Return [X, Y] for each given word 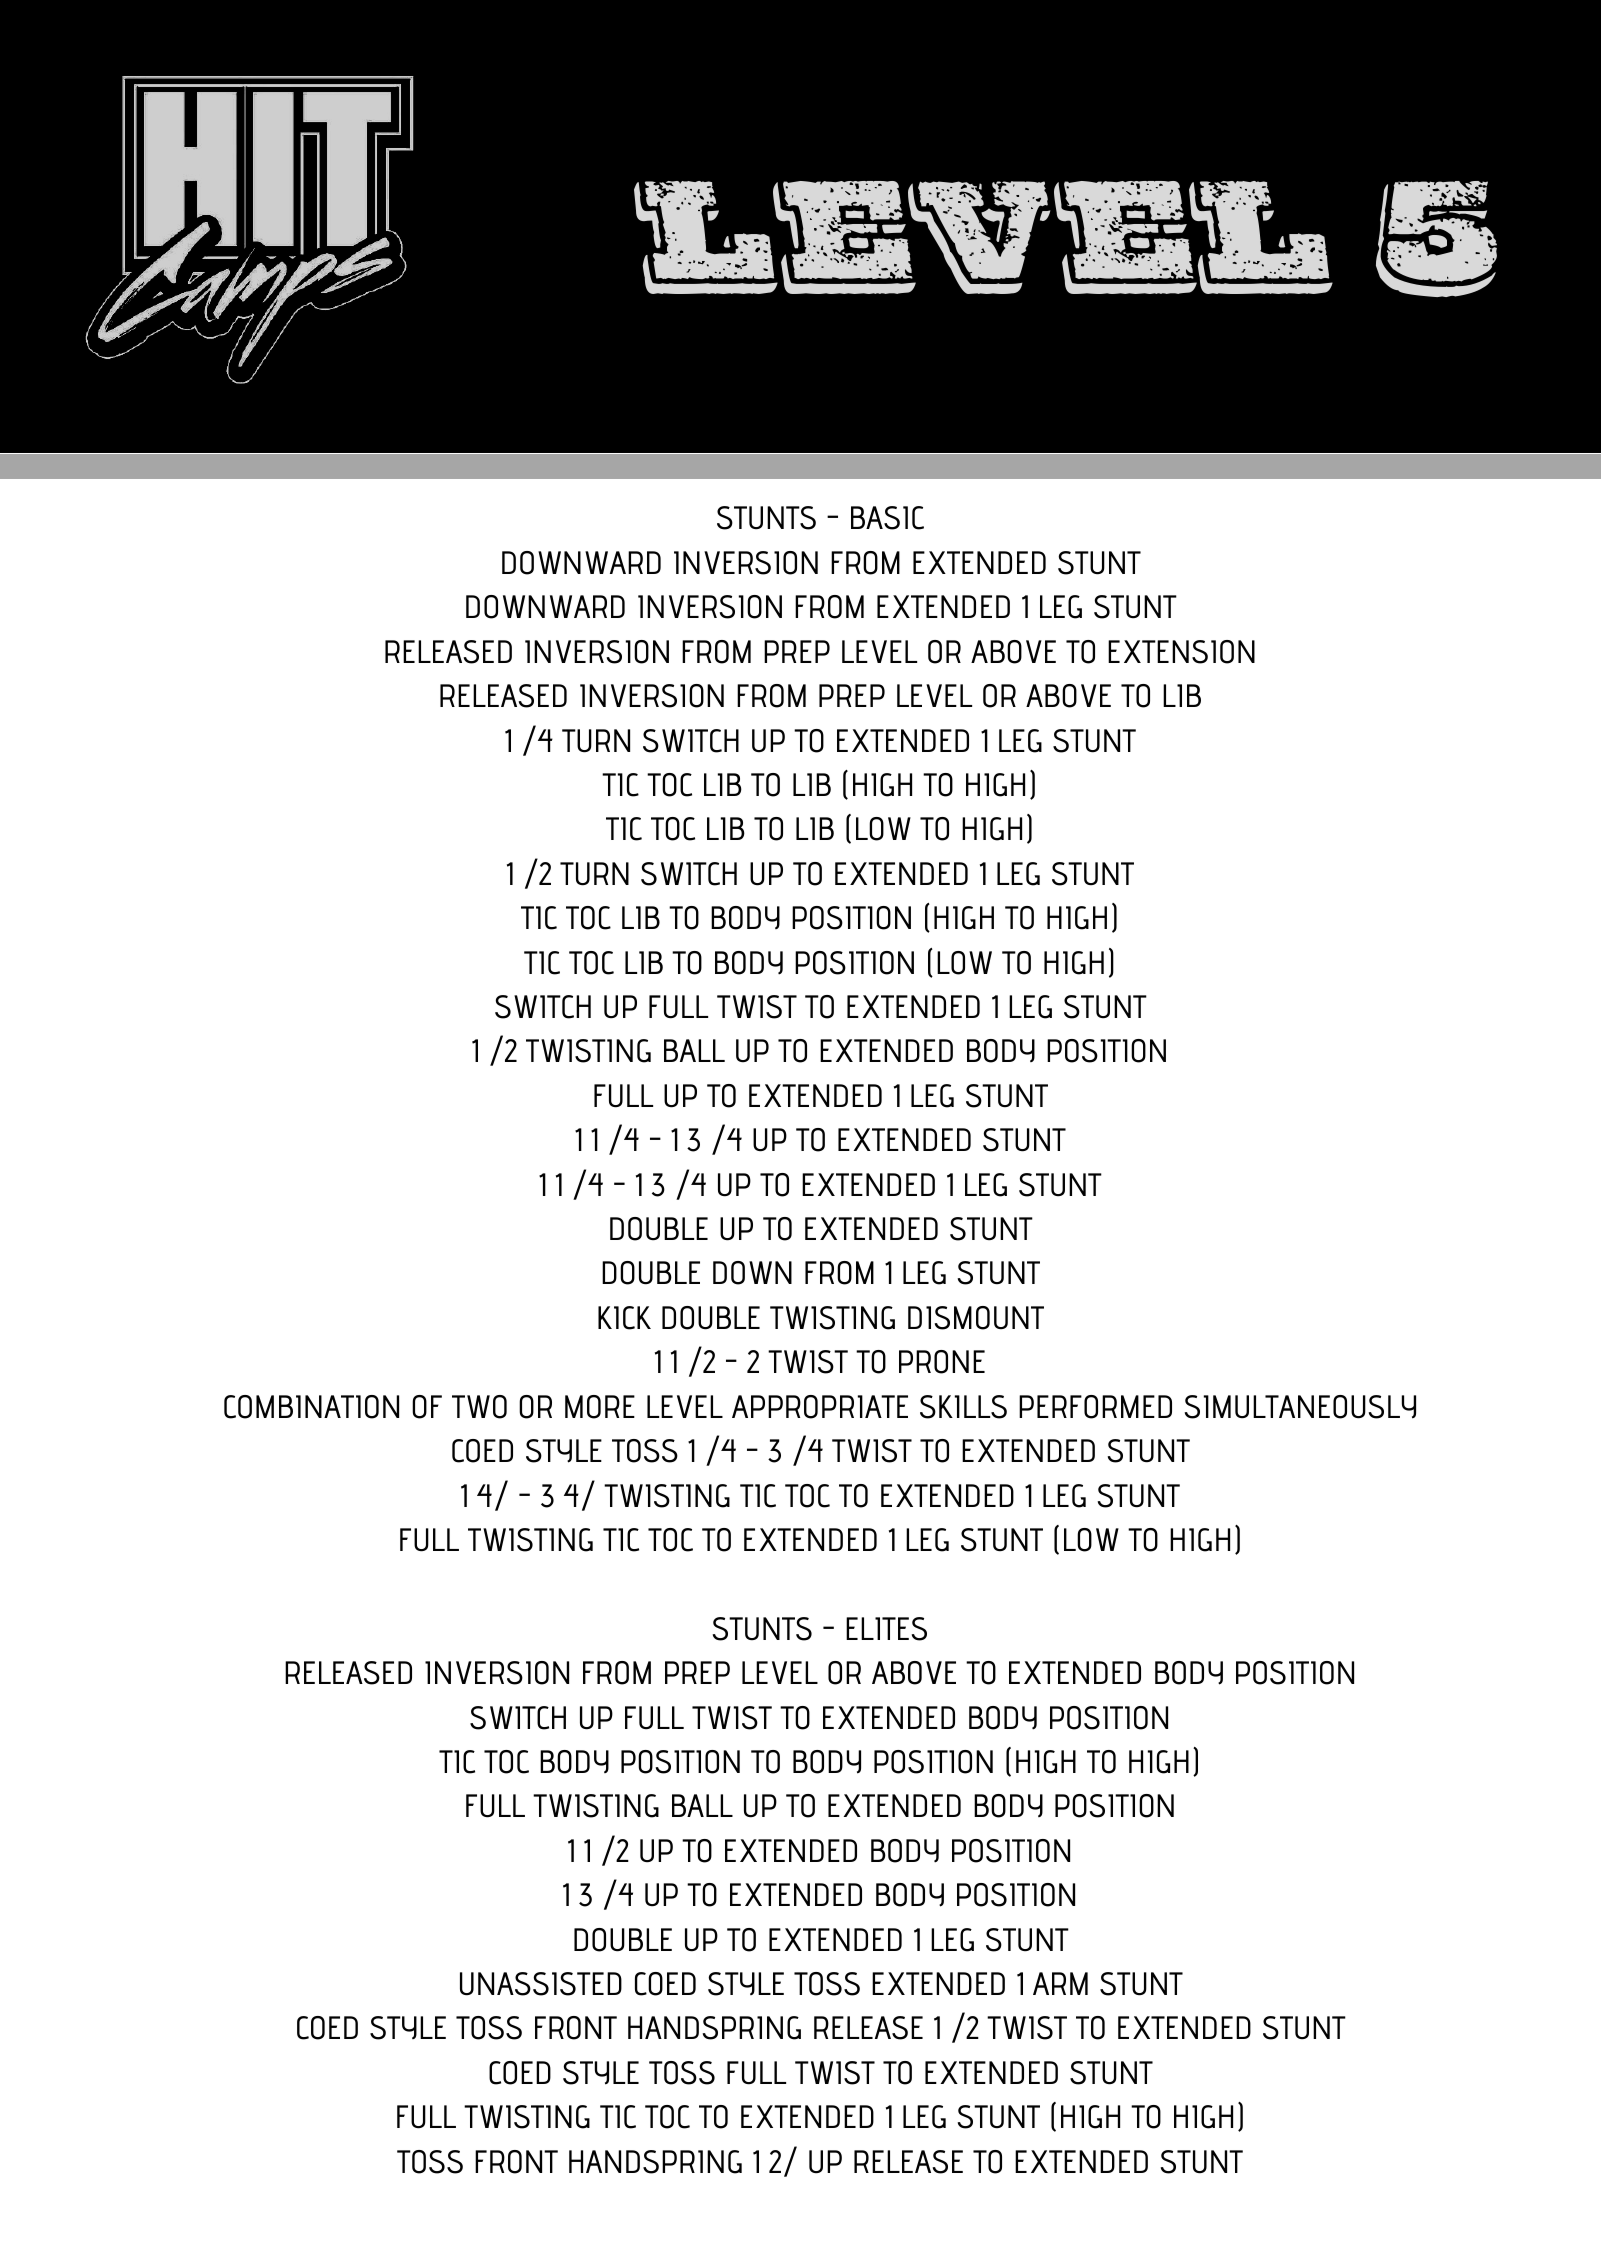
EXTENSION [1181, 652]
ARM [1060, 1983]
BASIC [887, 518]
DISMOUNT [976, 1318]
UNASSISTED [541, 1984]
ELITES [886, 1629]
